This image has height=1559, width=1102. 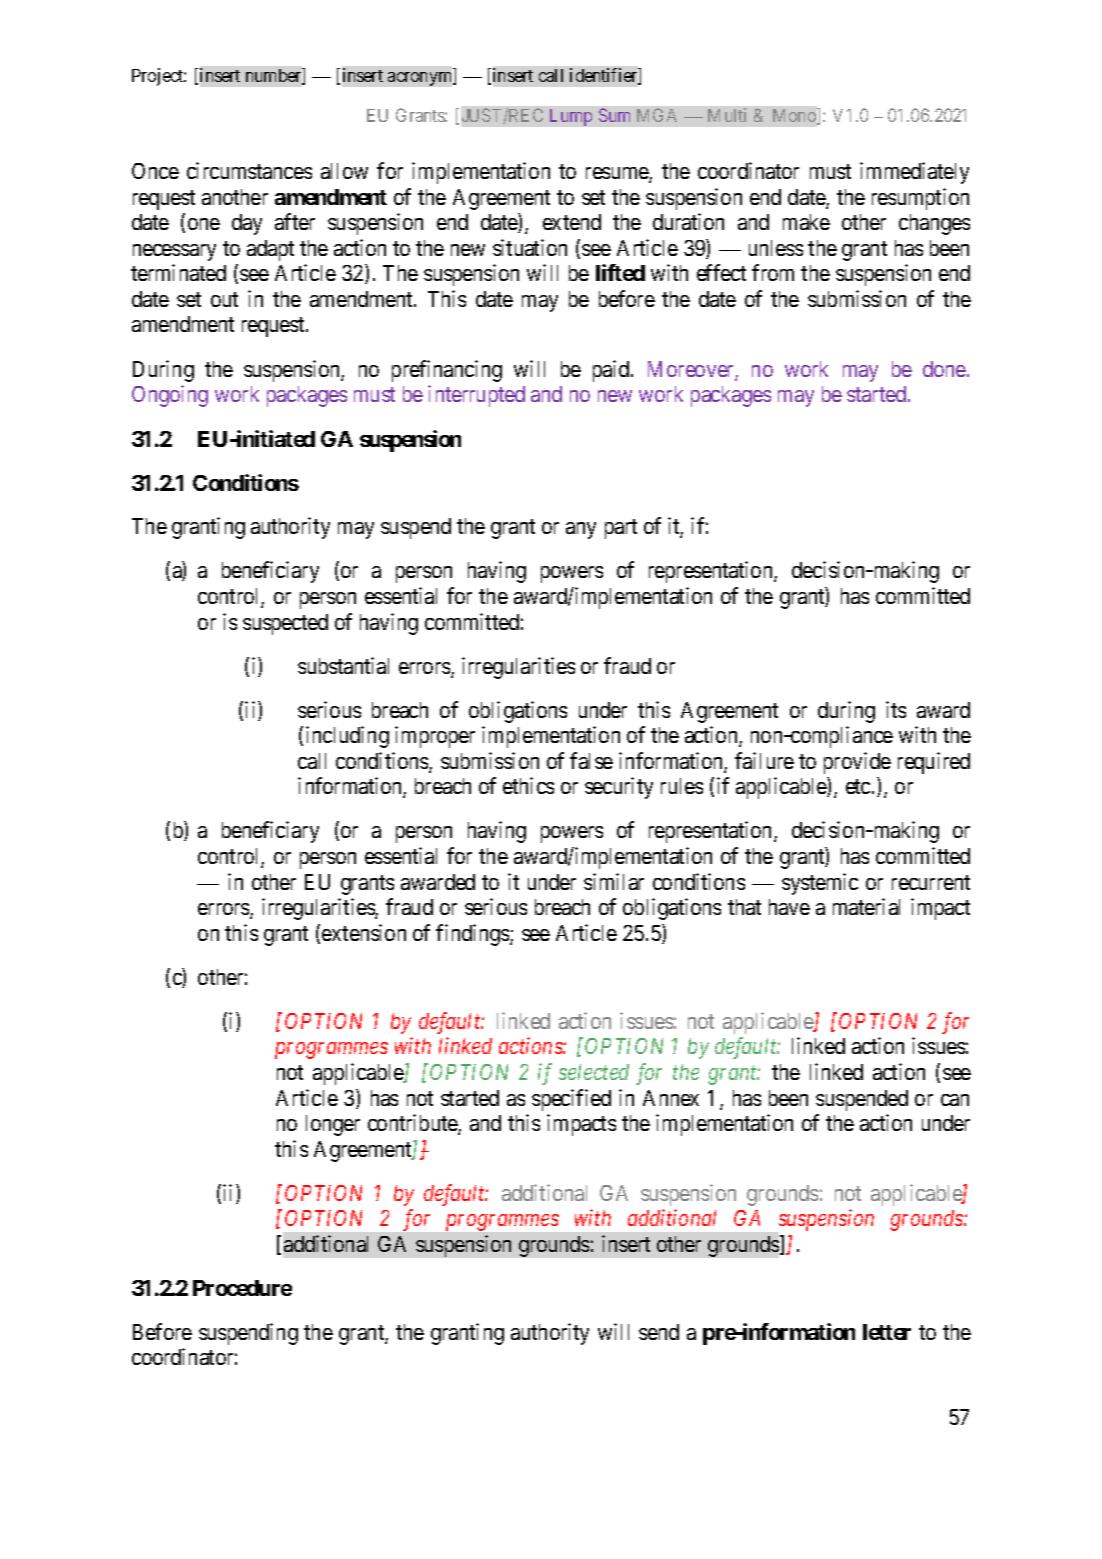 I want to click on send, so click(x=659, y=1332).
